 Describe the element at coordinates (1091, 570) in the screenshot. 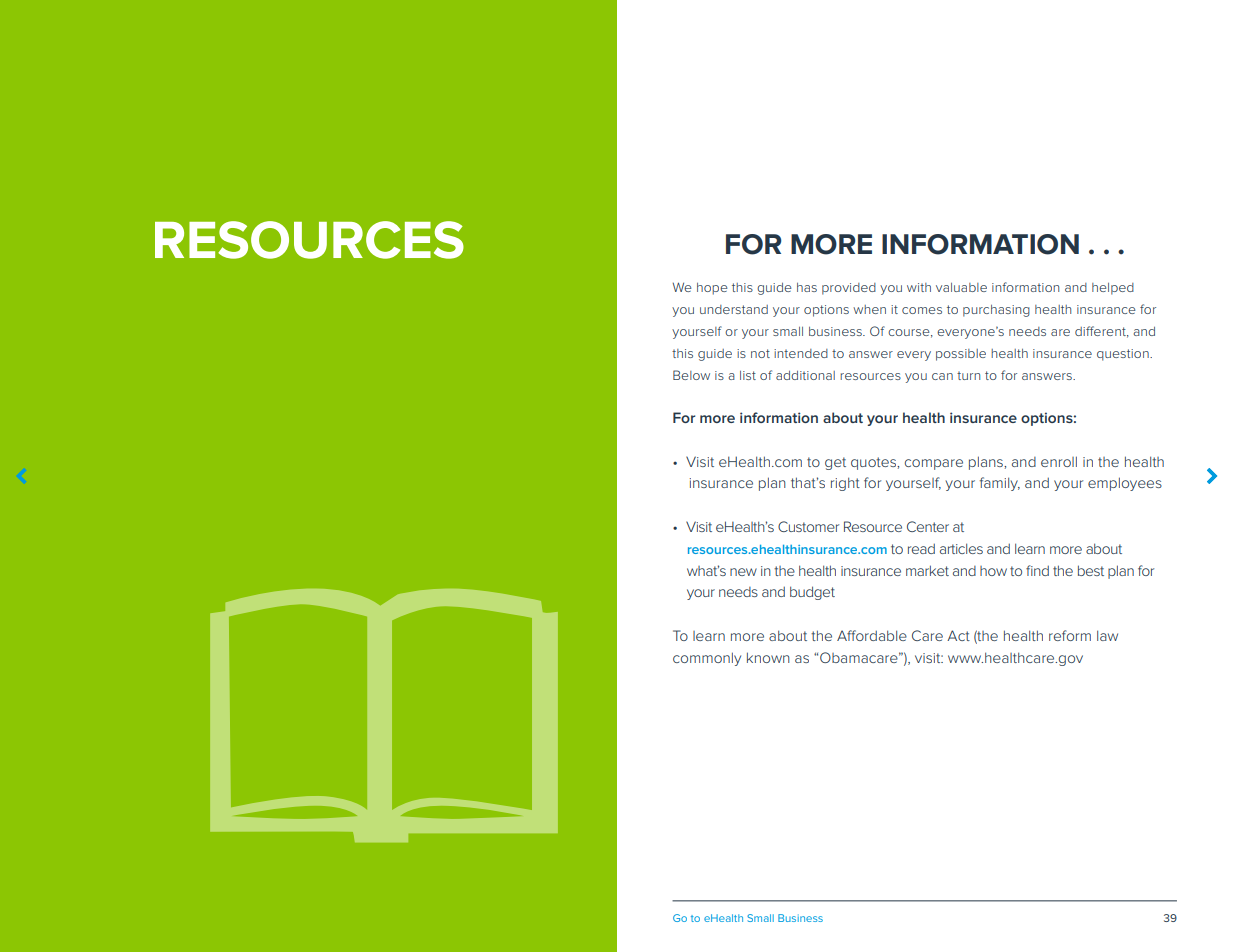

I see `best` at that location.
